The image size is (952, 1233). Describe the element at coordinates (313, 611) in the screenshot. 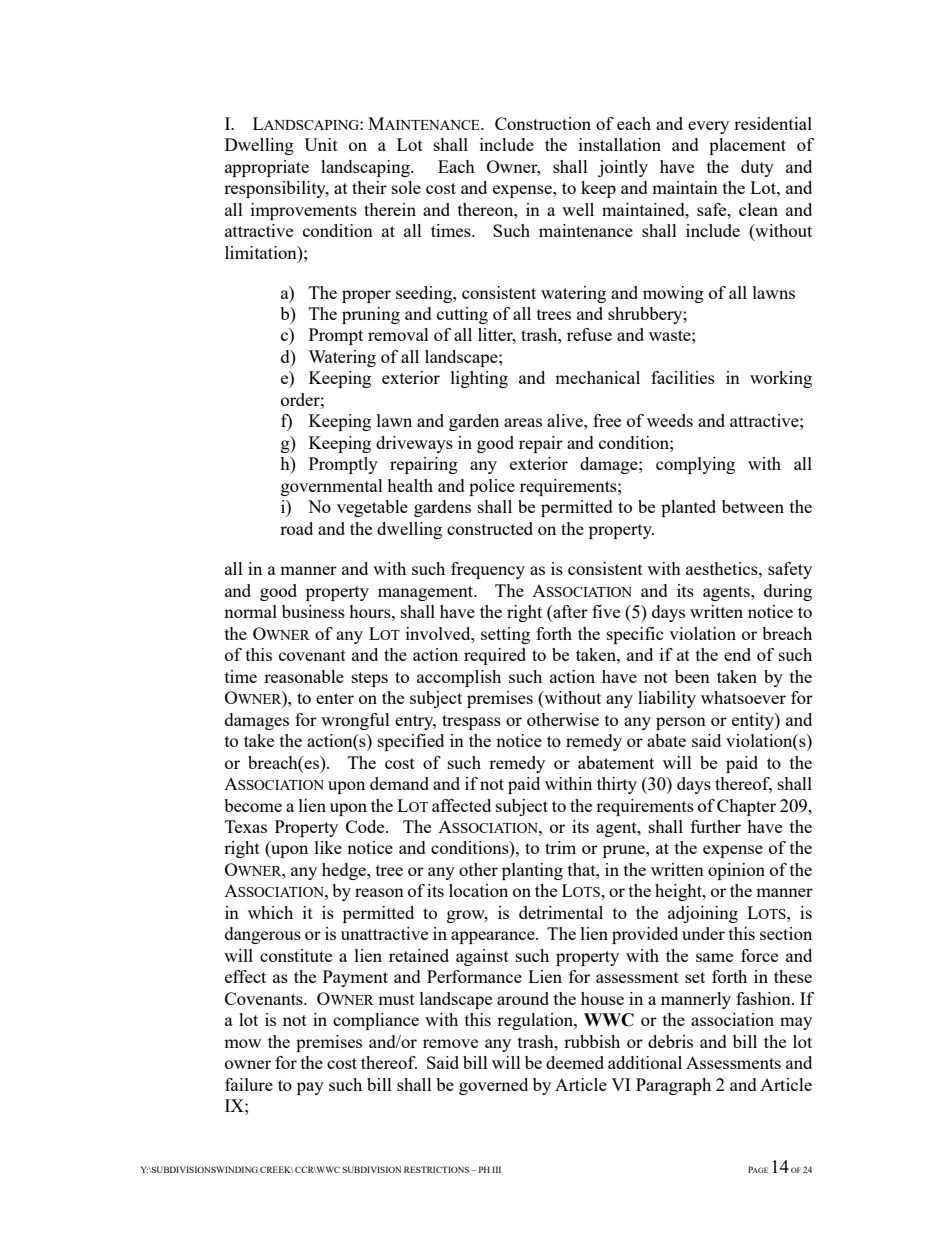

I see `business` at that location.
